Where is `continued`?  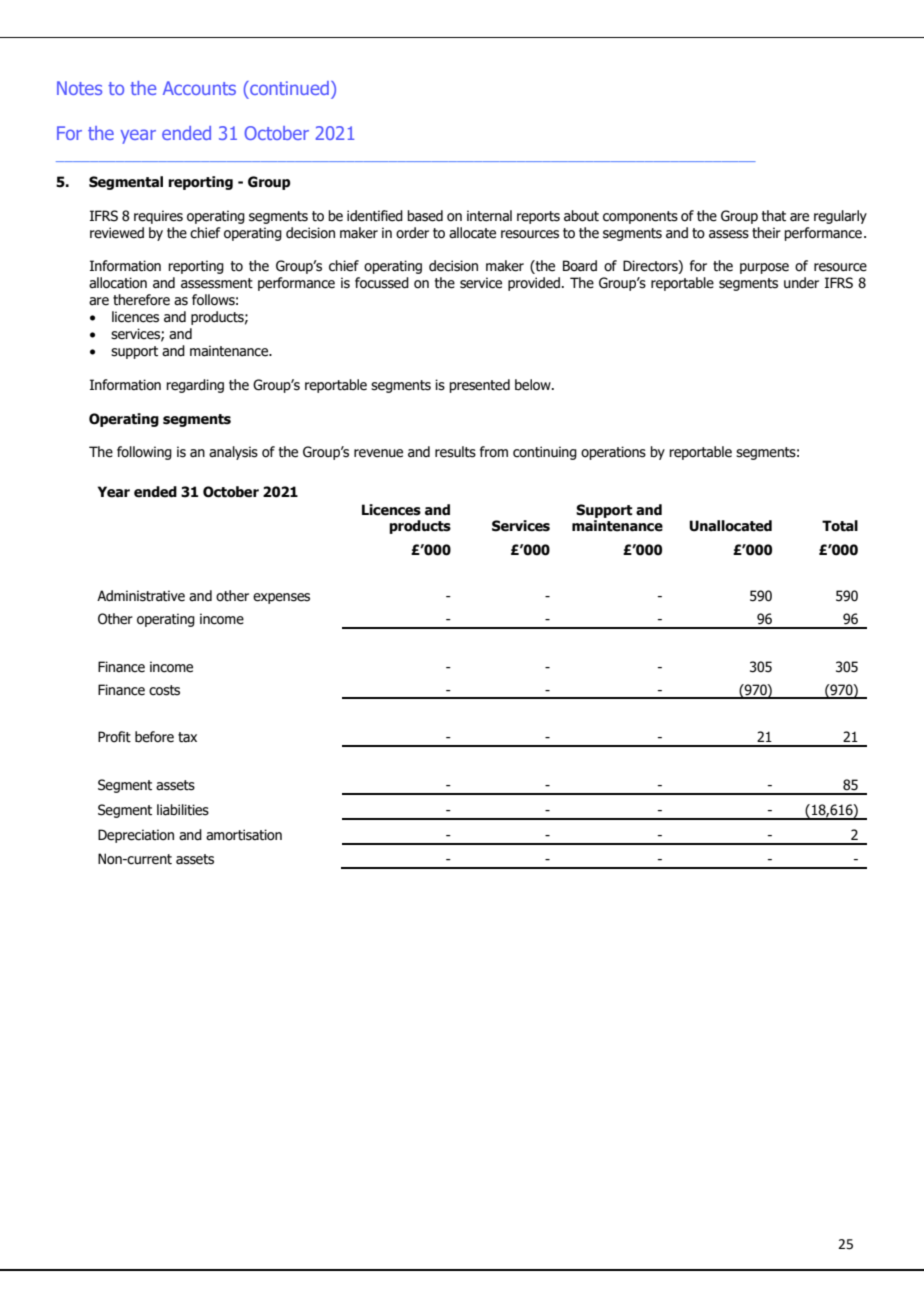
continued is located at coordinates (288, 88).
